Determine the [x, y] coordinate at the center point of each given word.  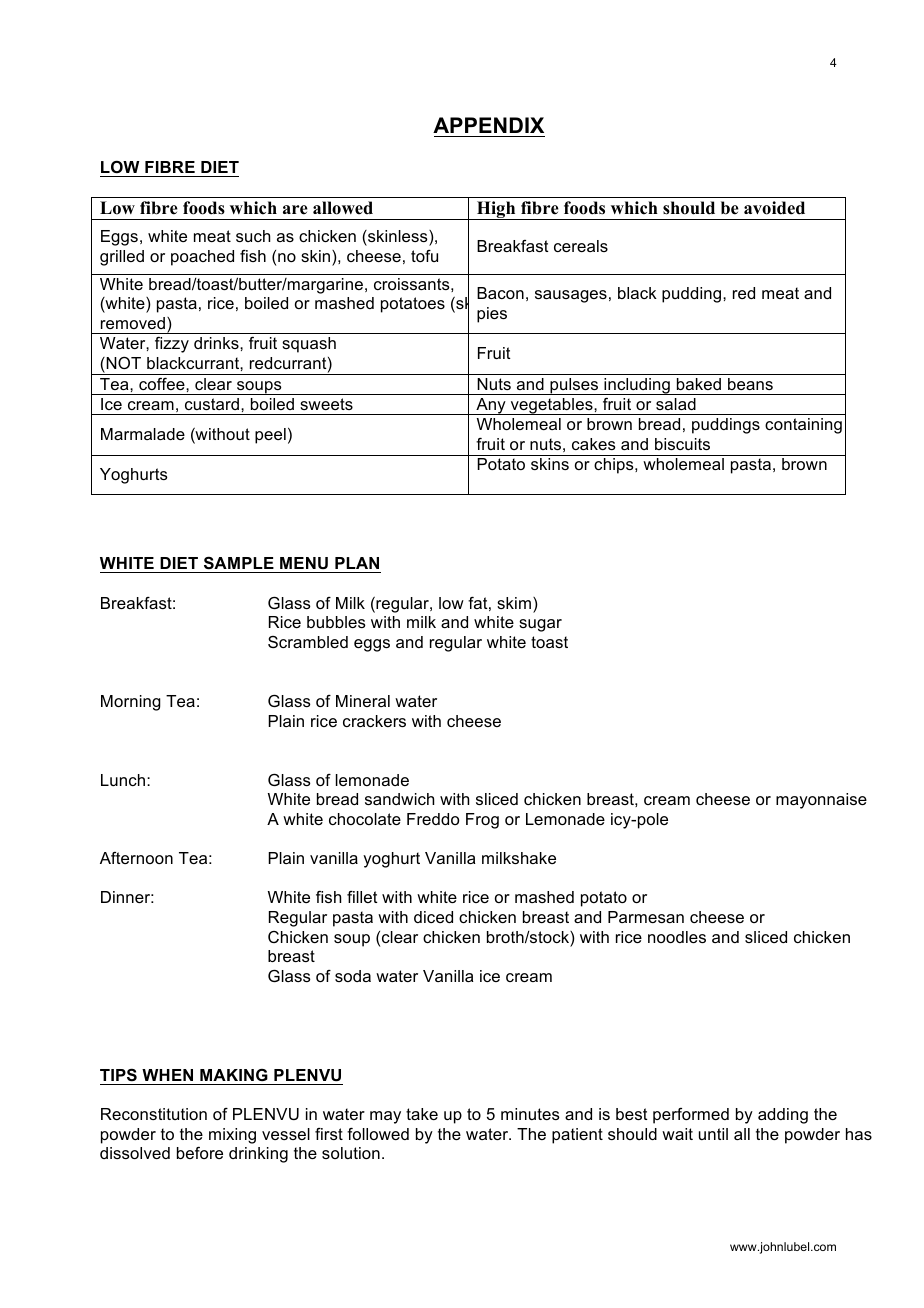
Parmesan [646, 917]
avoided [774, 208]
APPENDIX [488, 125]
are [295, 210]
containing [803, 426]
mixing [232, 1136]
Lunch [124, 780]
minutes [530, 1114]
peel [270, 436]
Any [491, 406]
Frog [482, 821]
